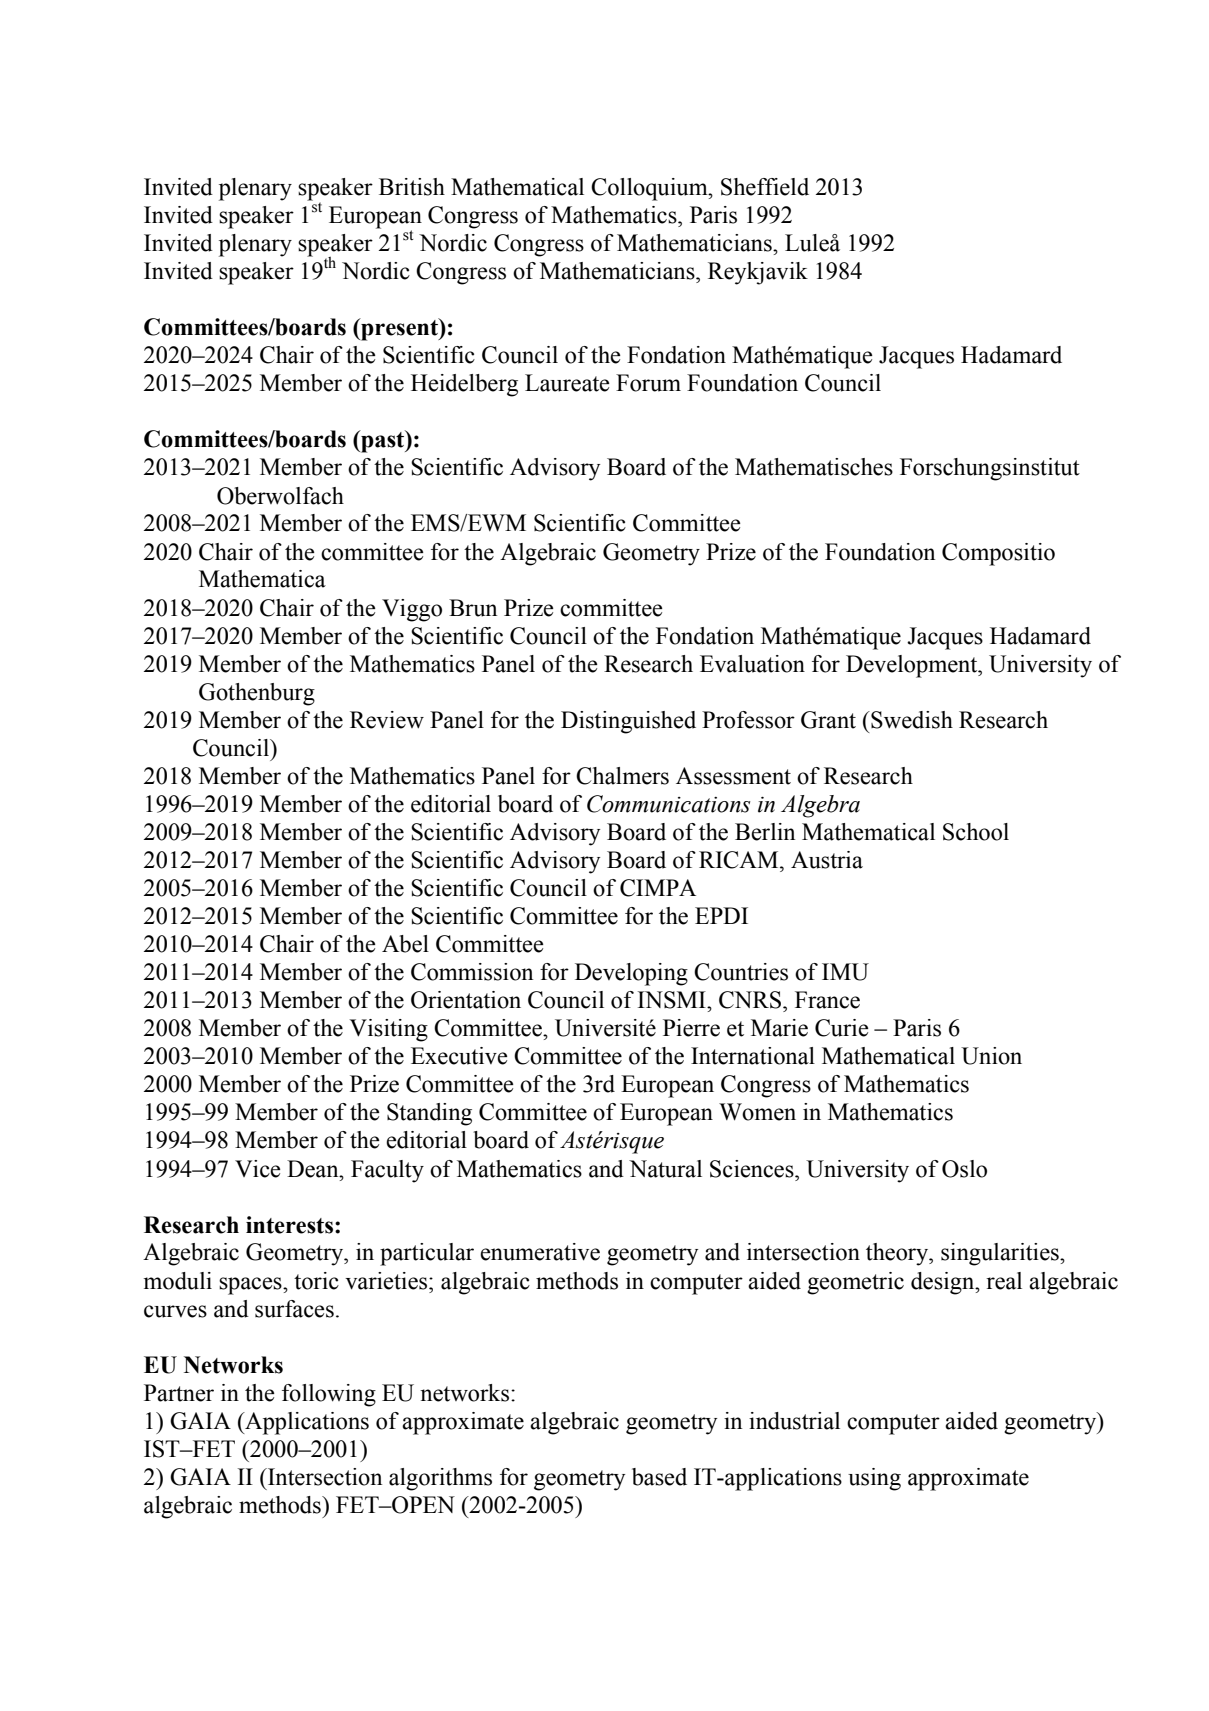  Describe the element at coordinates (665, 1169) in the document. I see `Natural` at that location.
